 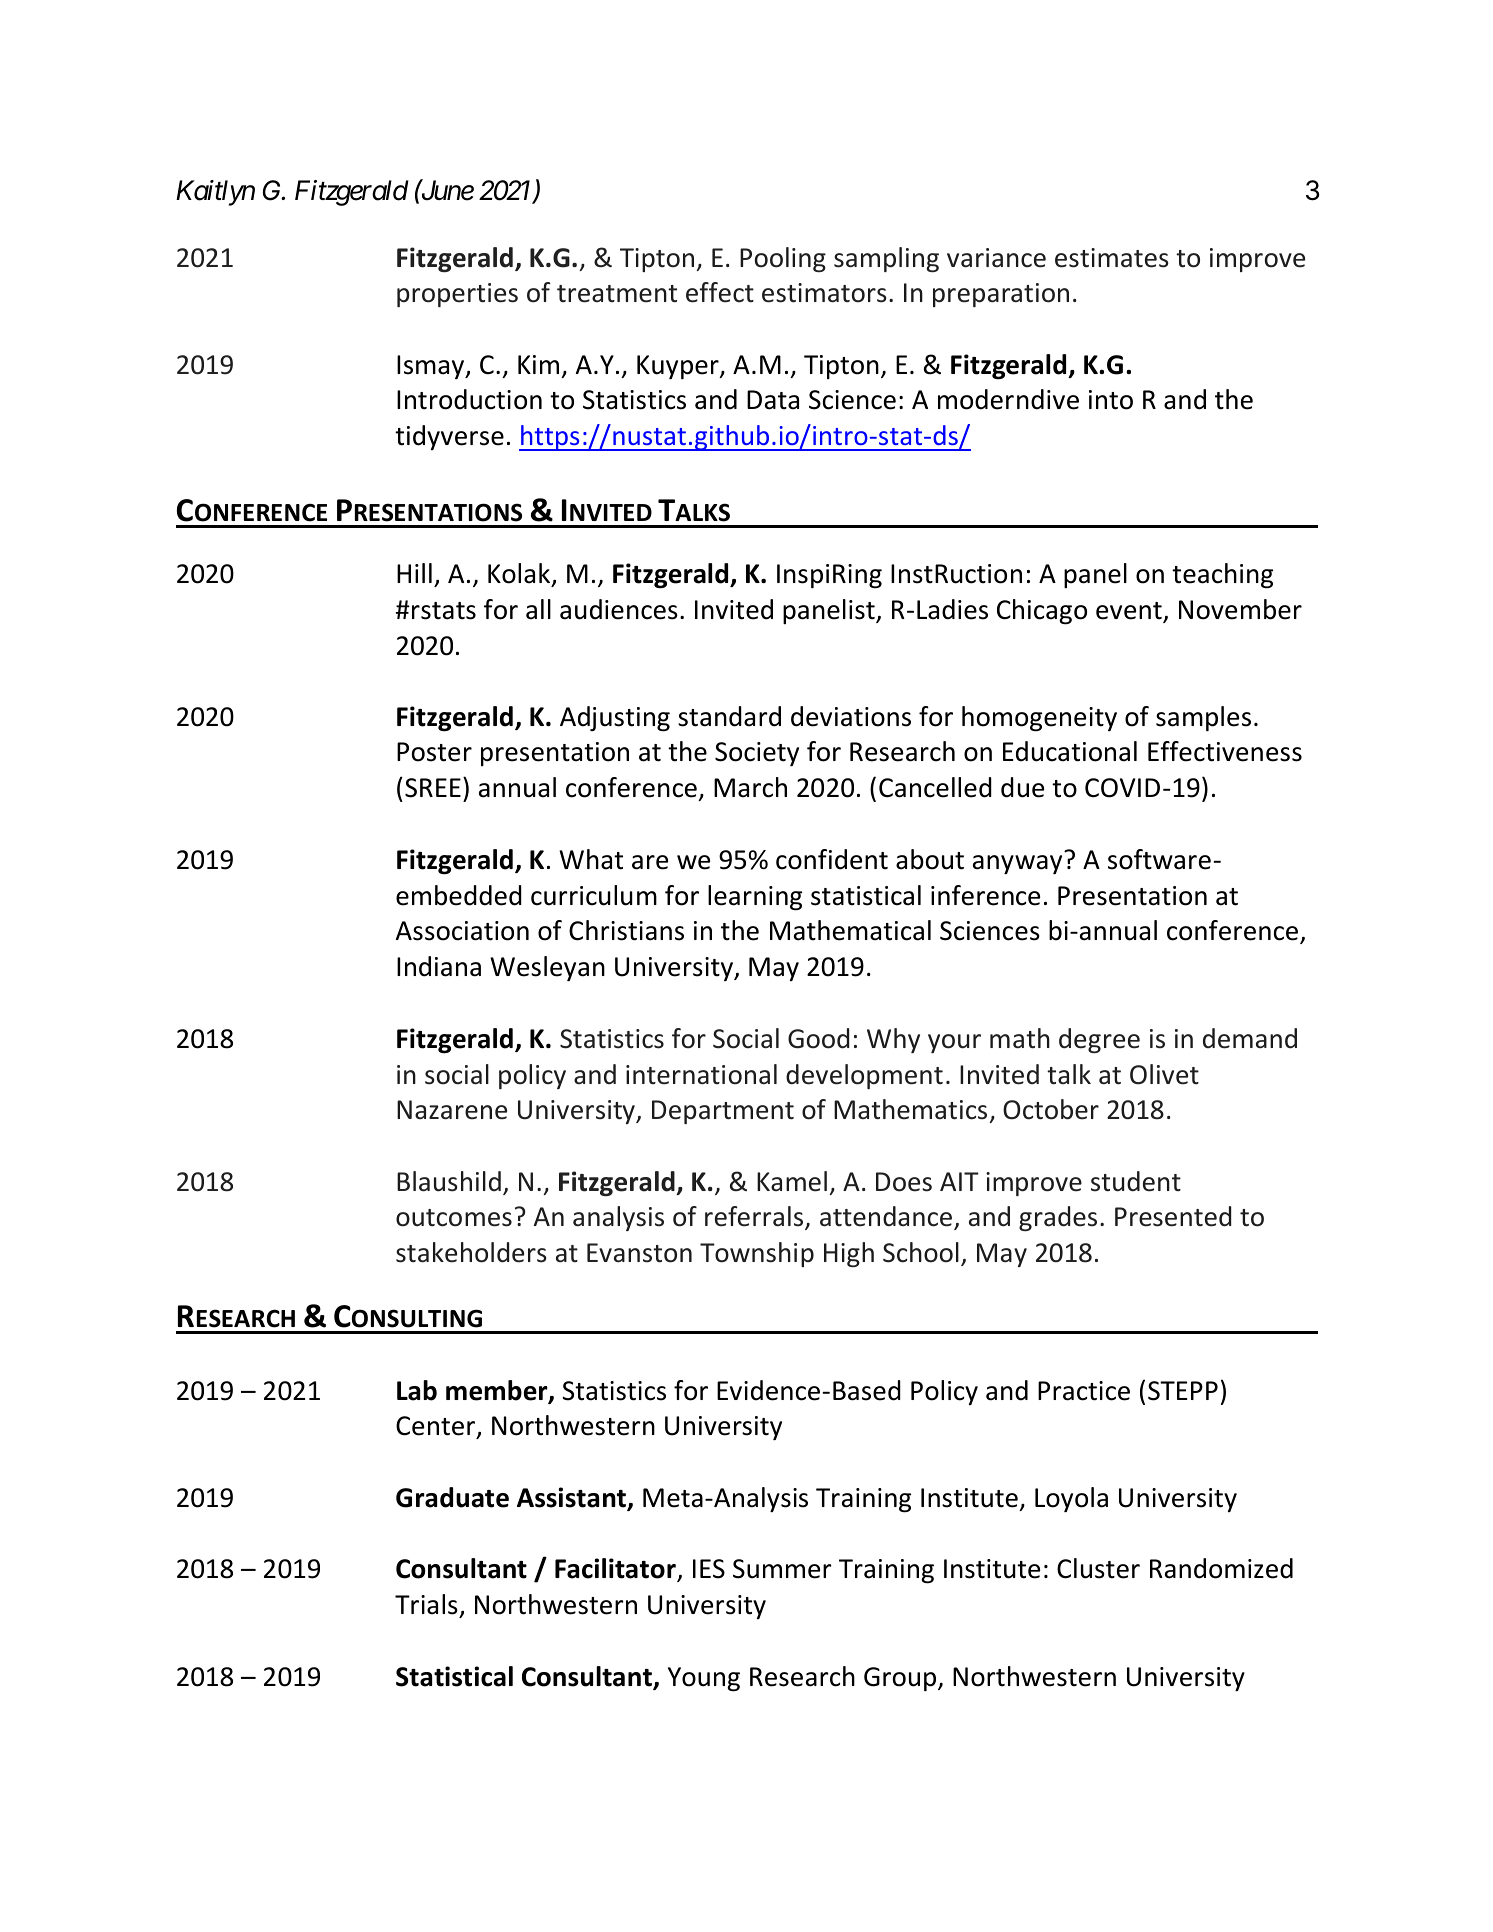 I want to click on Young, so click(x=704, y=1679).
